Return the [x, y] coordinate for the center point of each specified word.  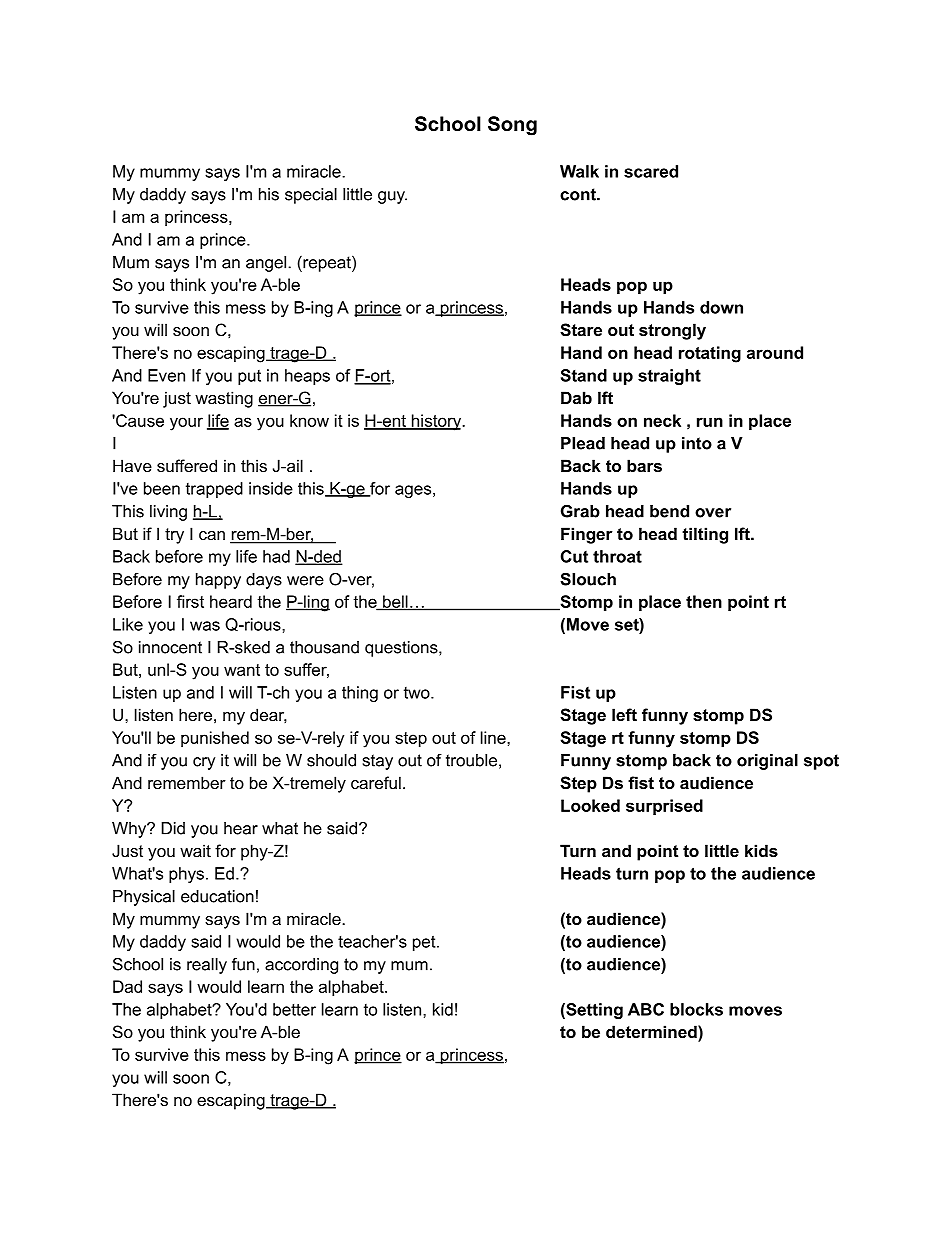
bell [395, 602]
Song [512, 126]
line [494, 737]
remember [187, 782]
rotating [710, 354]
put [249, 377]
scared [651, 171]
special [311, 196]
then [704, 601]
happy [218, 581]
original [767, 762]
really [207, 966]
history [436, 422]
